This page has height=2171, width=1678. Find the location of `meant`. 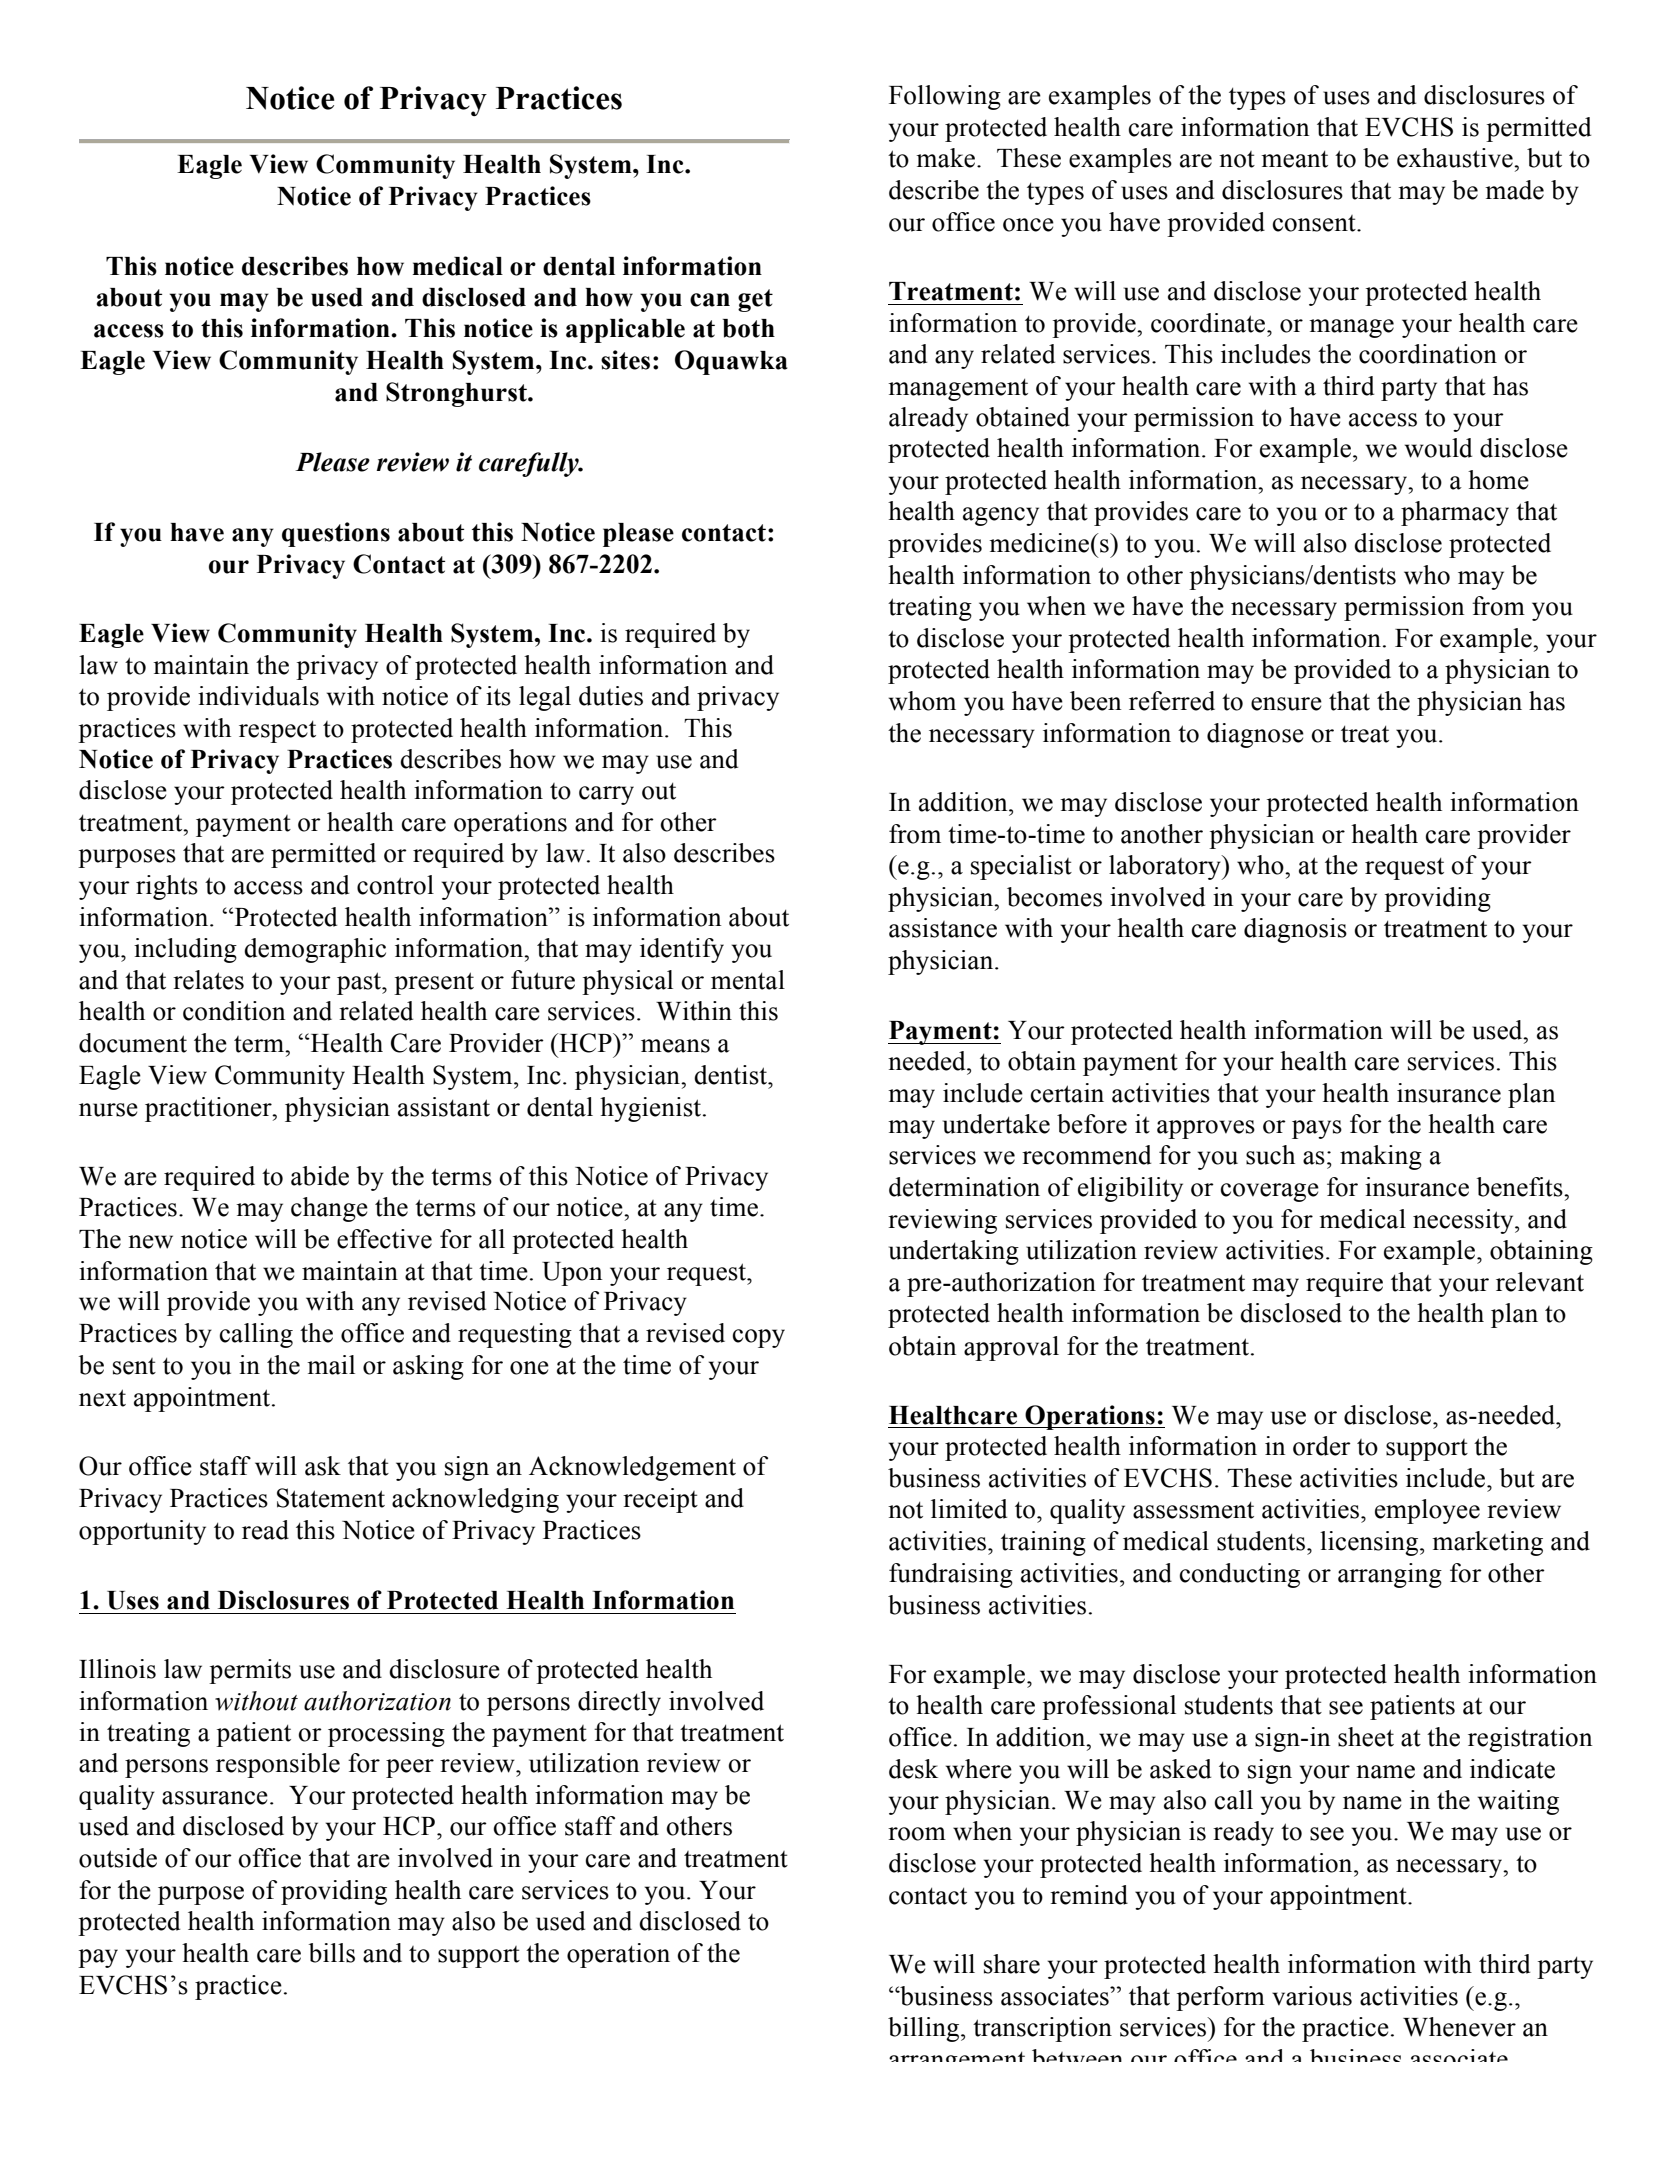

meant is located at coordinates (1294, 159).
